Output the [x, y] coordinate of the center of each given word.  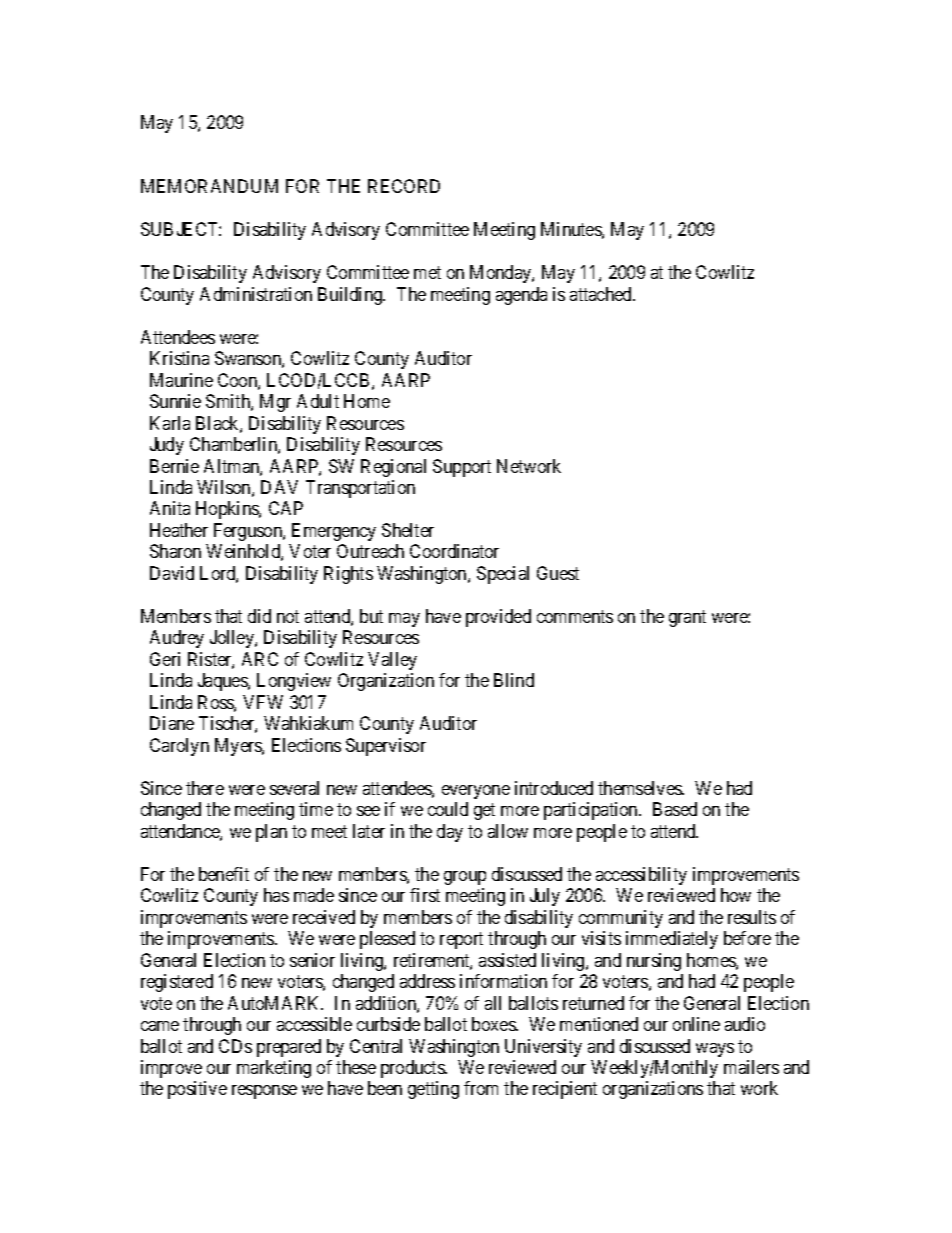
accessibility [641, 876]
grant [687, 618]
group [465, 878]
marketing [274, 1069]
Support [462, 468]
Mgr [275, 403]
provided [498, 618]
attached [602, 294]
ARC [260, 659]
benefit [224, 874]
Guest [558, 573]
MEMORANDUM [209, 186]
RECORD [404, 186]
